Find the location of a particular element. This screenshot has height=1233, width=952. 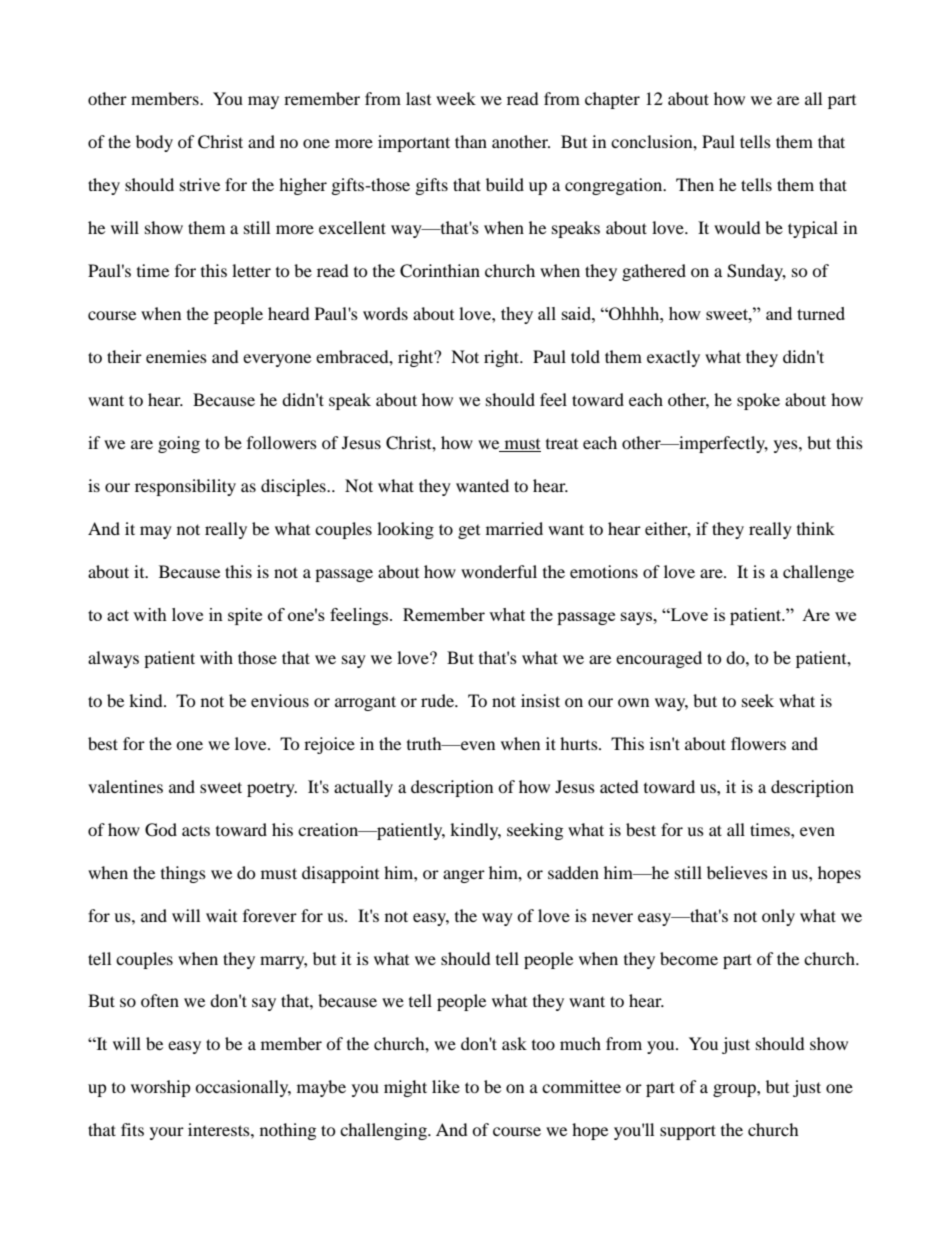

anger is located at coordinates (464, 876).
